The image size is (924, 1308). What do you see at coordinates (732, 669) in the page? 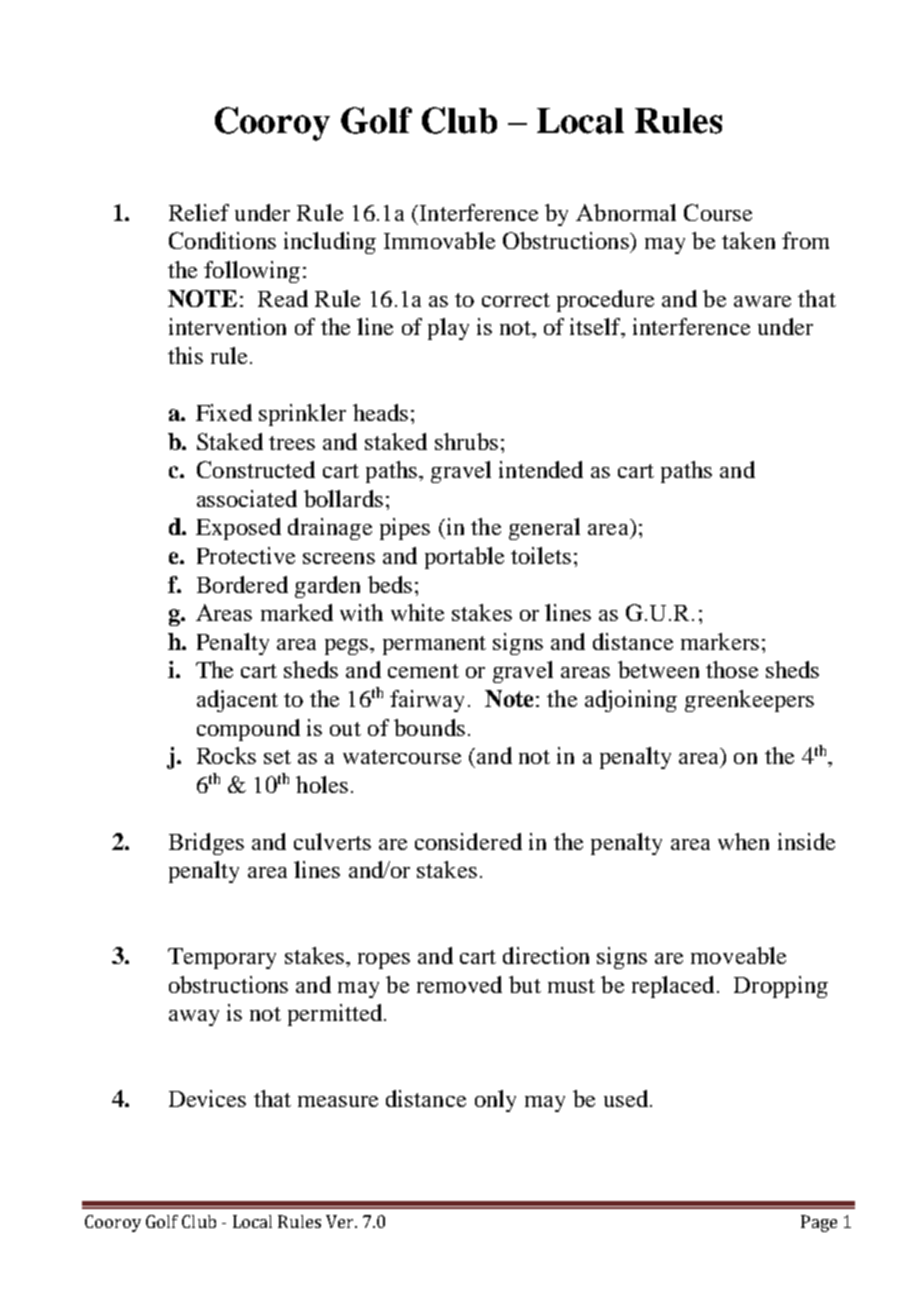
I see `those` at bounding box center [732, 669].
